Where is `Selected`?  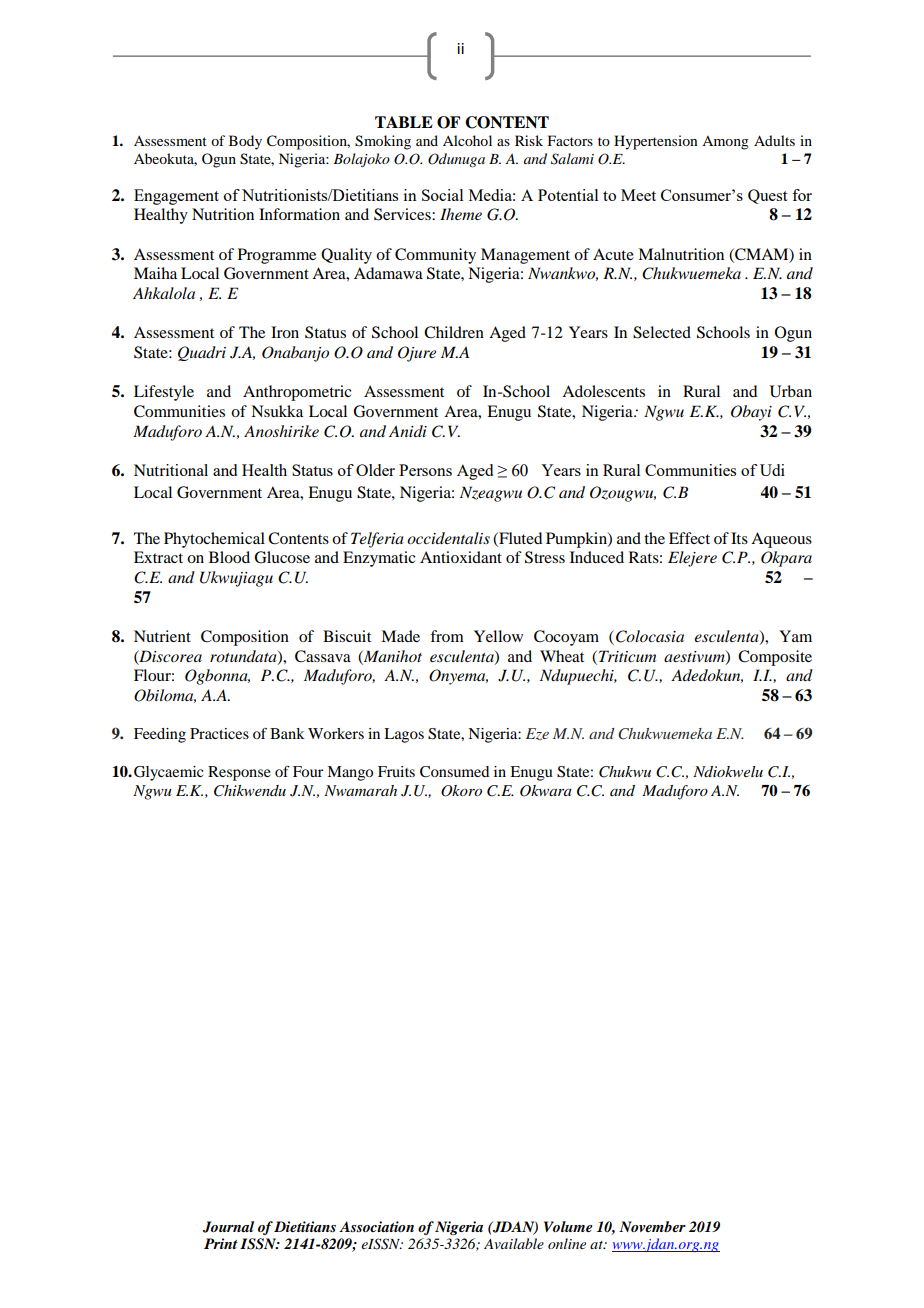
Selected is located at coordinates (662, 332).
